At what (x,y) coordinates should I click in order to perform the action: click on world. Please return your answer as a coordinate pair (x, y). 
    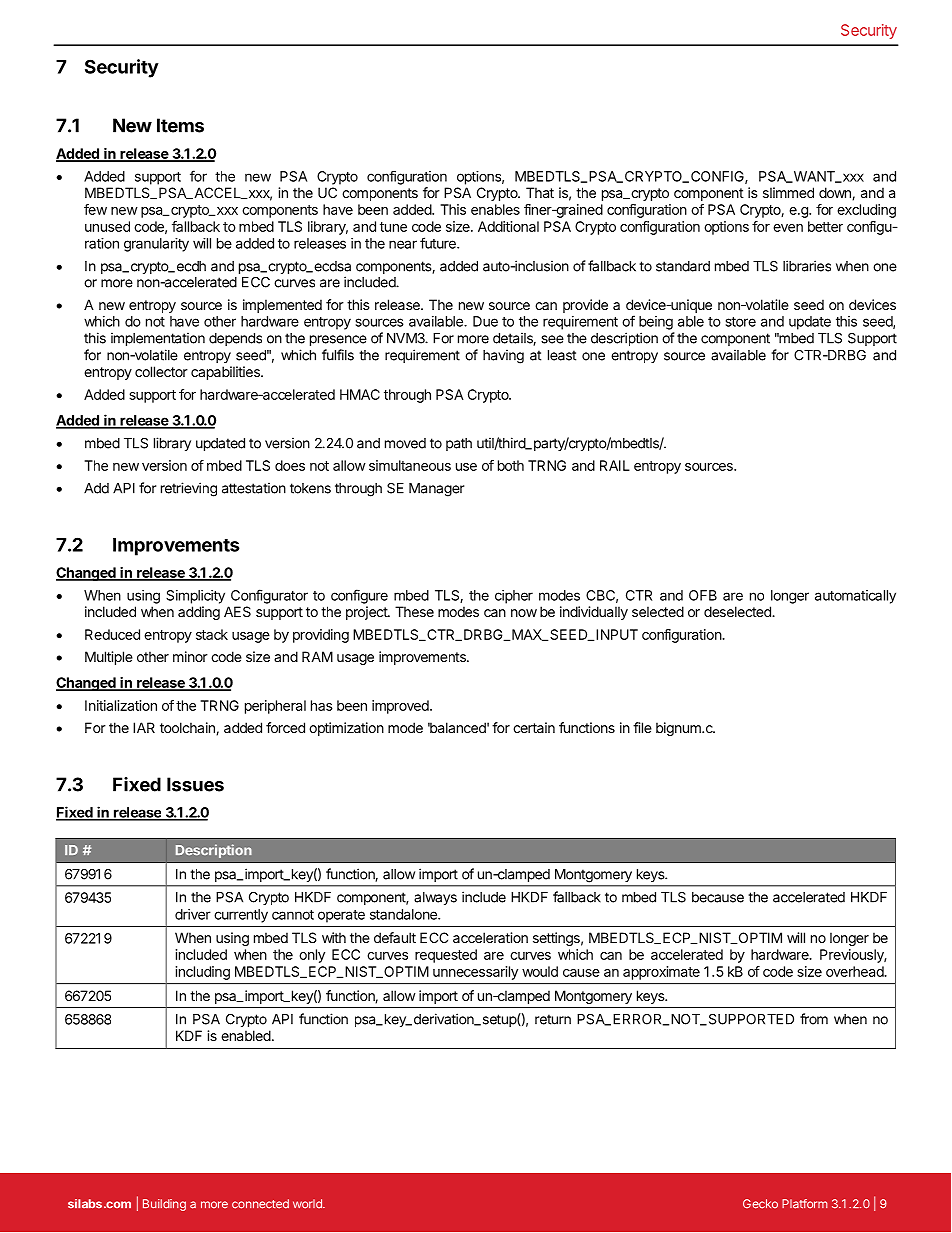
    Looking at the image, I should click on (308, 1204).
